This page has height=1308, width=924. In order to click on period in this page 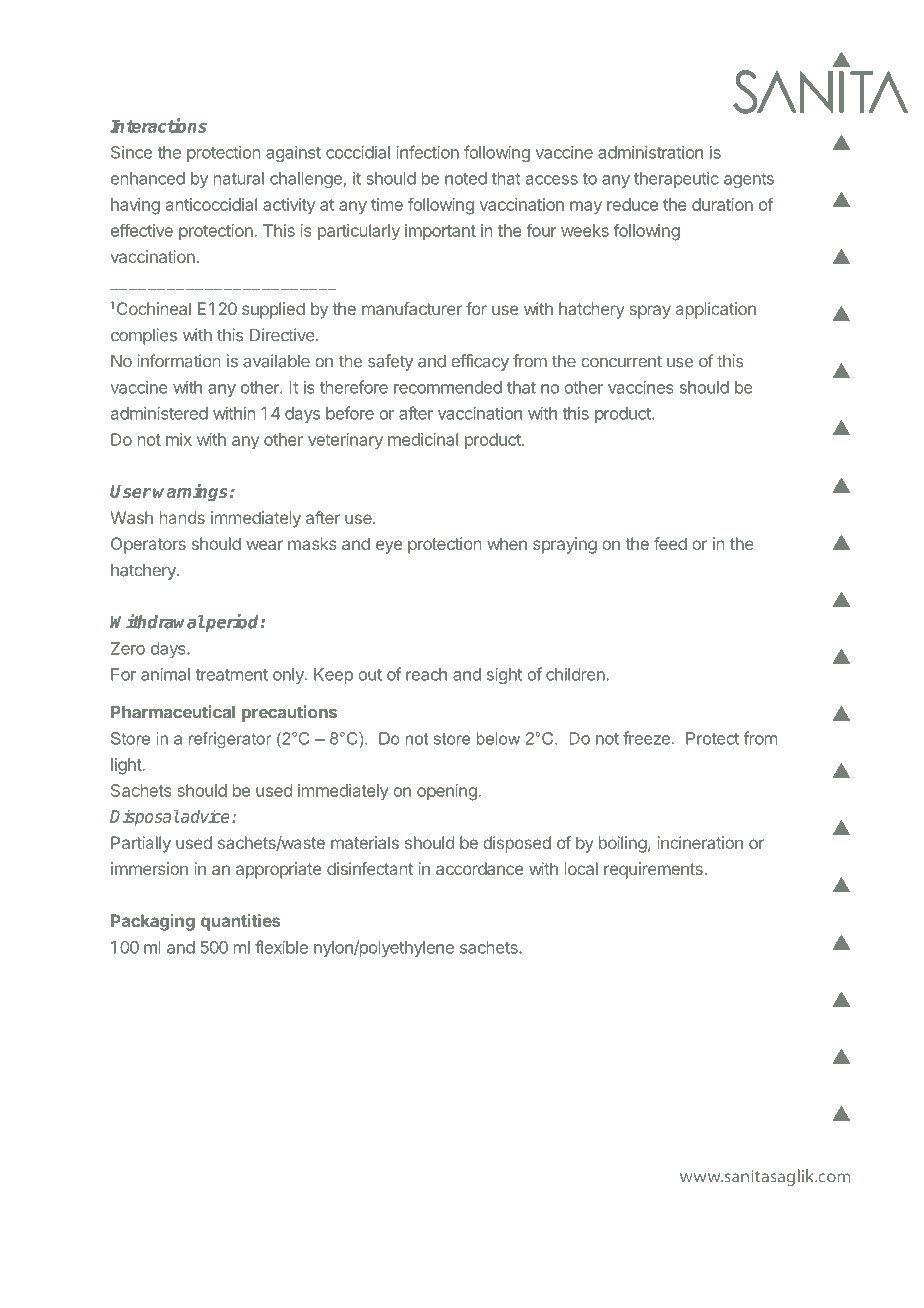, I will do `click(233, 623)`.
